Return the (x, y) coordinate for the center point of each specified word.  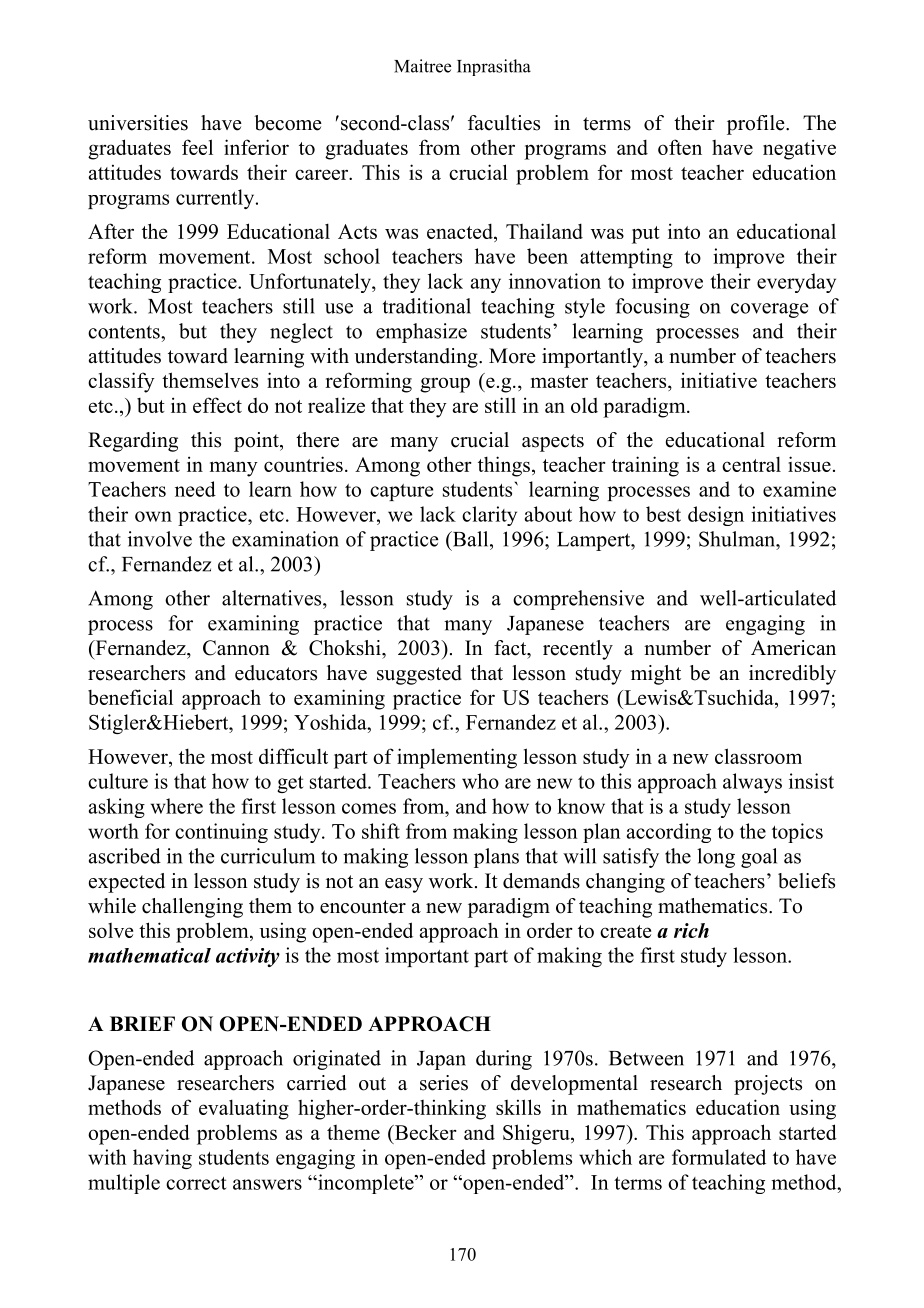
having (162, 1159)
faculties (504, 123)
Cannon (236, 648)
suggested (419, 675)
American (793, 648)
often (680, 147)
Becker (424, 1132)
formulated (719, 1157)
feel (197, 147)
